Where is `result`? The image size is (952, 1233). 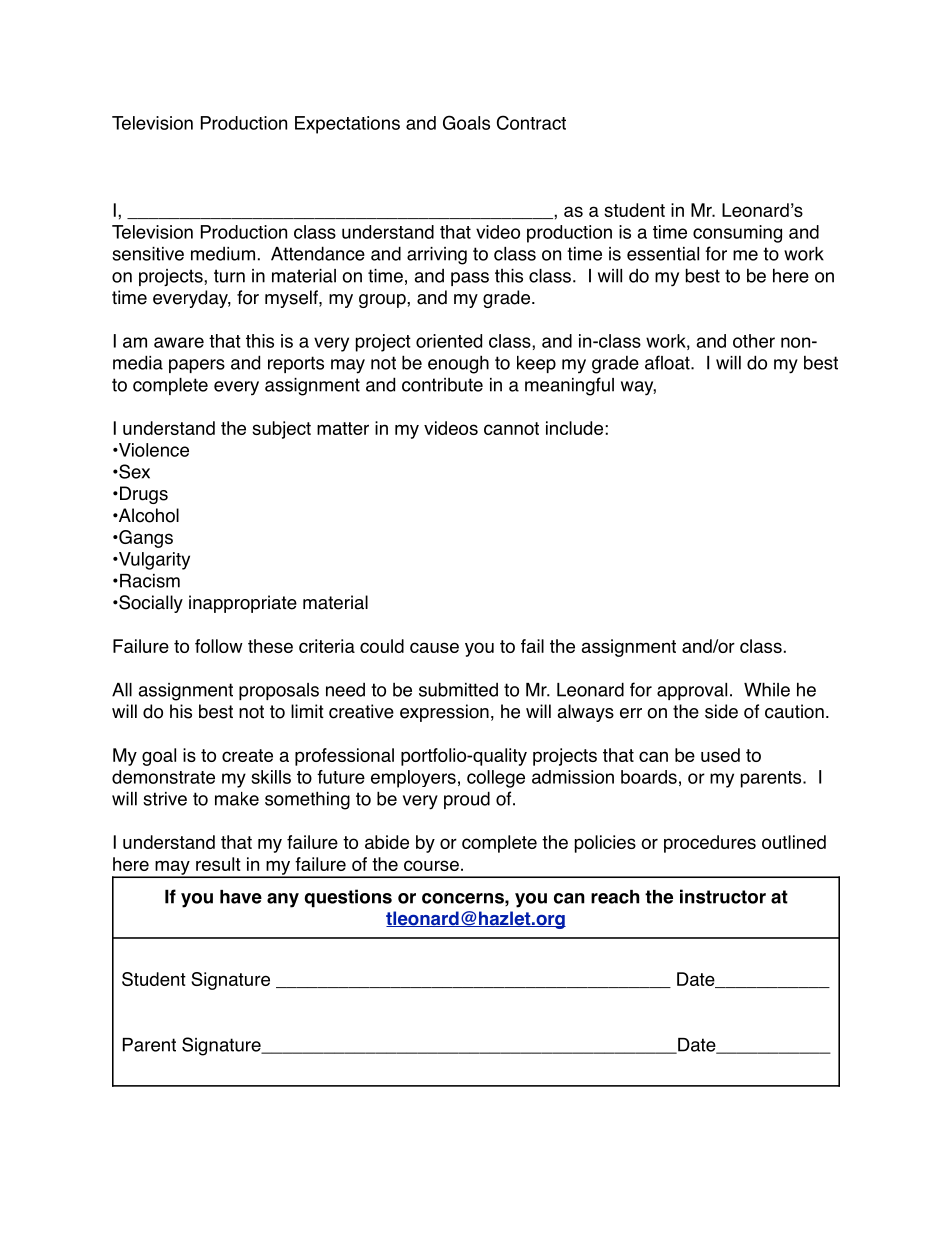
result is located at coordinates (218, 864).
